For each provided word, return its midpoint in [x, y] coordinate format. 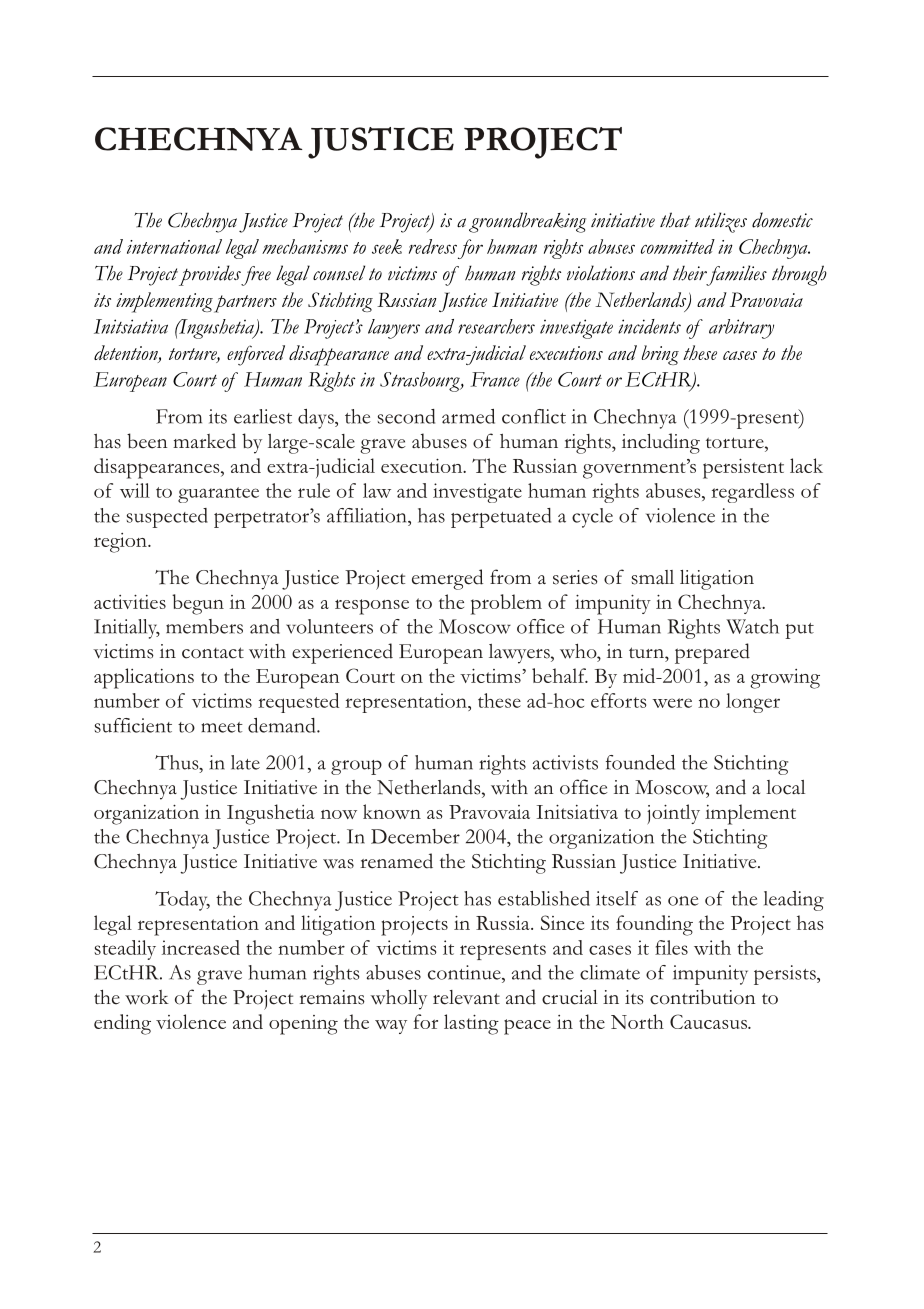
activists [565, 762]
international [174, 246]
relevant [466, 997]
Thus [178, 762]
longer [753, 703]
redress [433, 246]
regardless [752, 493]
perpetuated [501, 518]
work [147, 997]
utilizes [721, 222]
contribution [702, 997]
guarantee [218, 495]
